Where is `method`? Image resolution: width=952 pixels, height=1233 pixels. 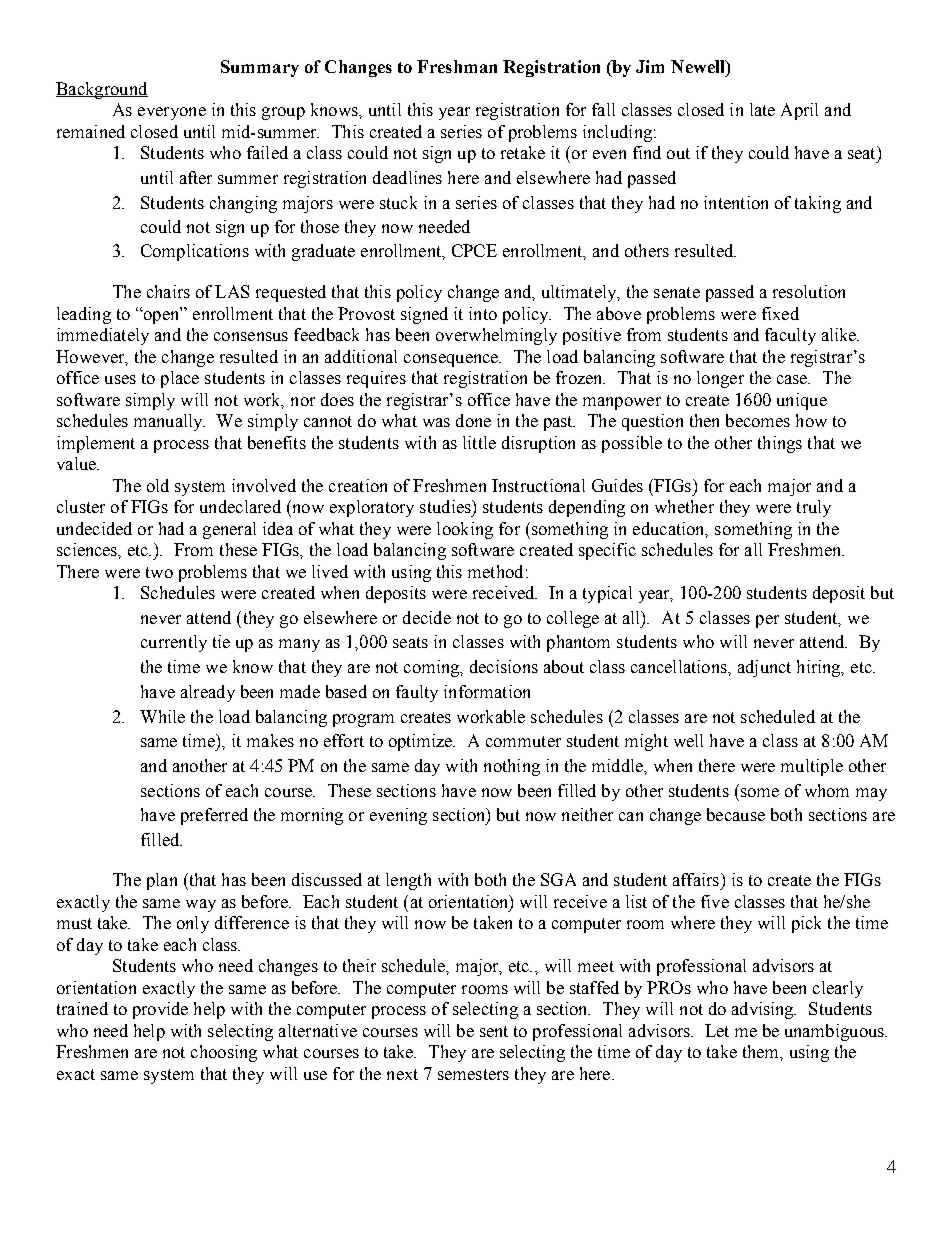 method is located at coordinates (495, 571).
